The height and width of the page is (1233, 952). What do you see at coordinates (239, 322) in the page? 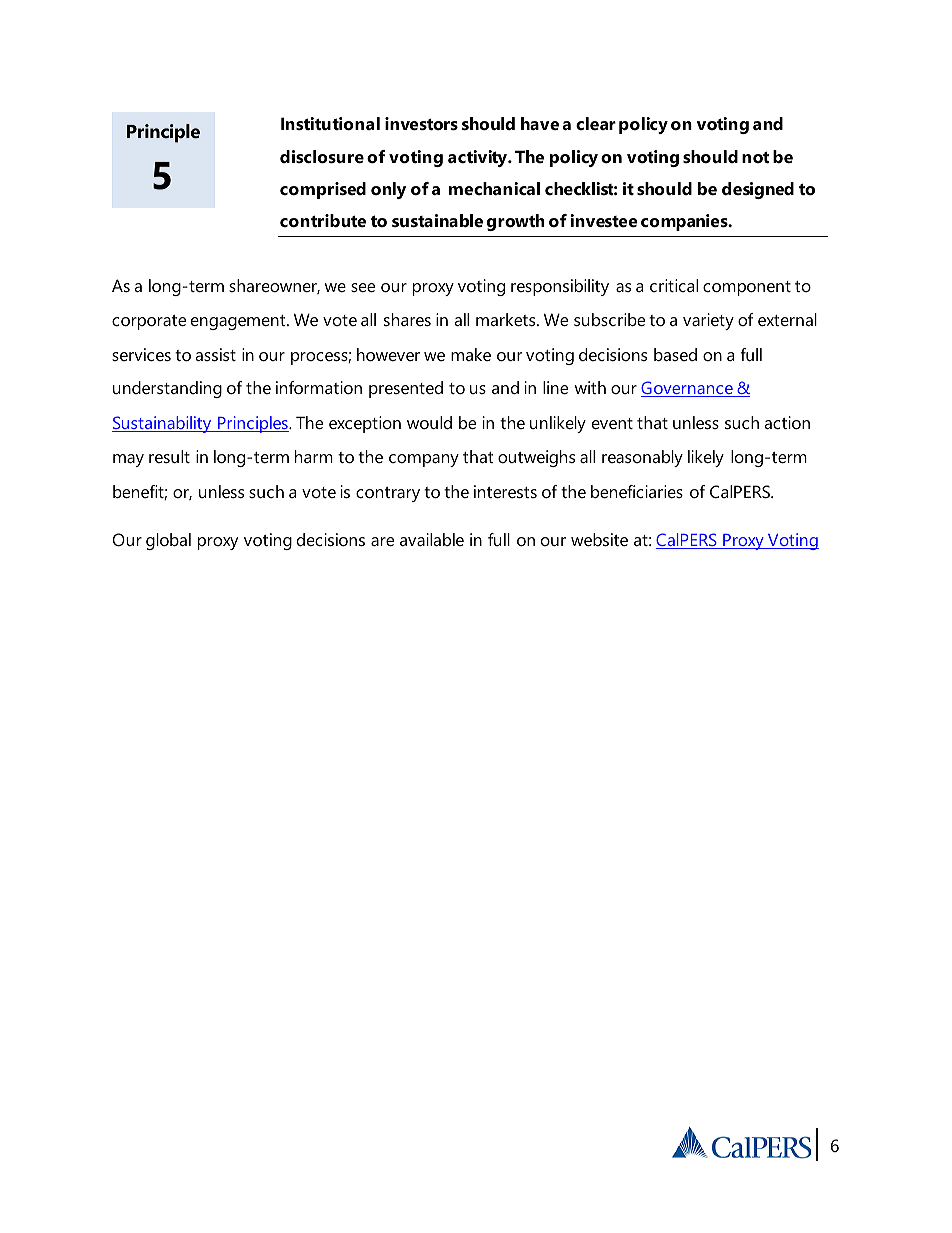
I see `engagement` at bounding box center [239, 322].
